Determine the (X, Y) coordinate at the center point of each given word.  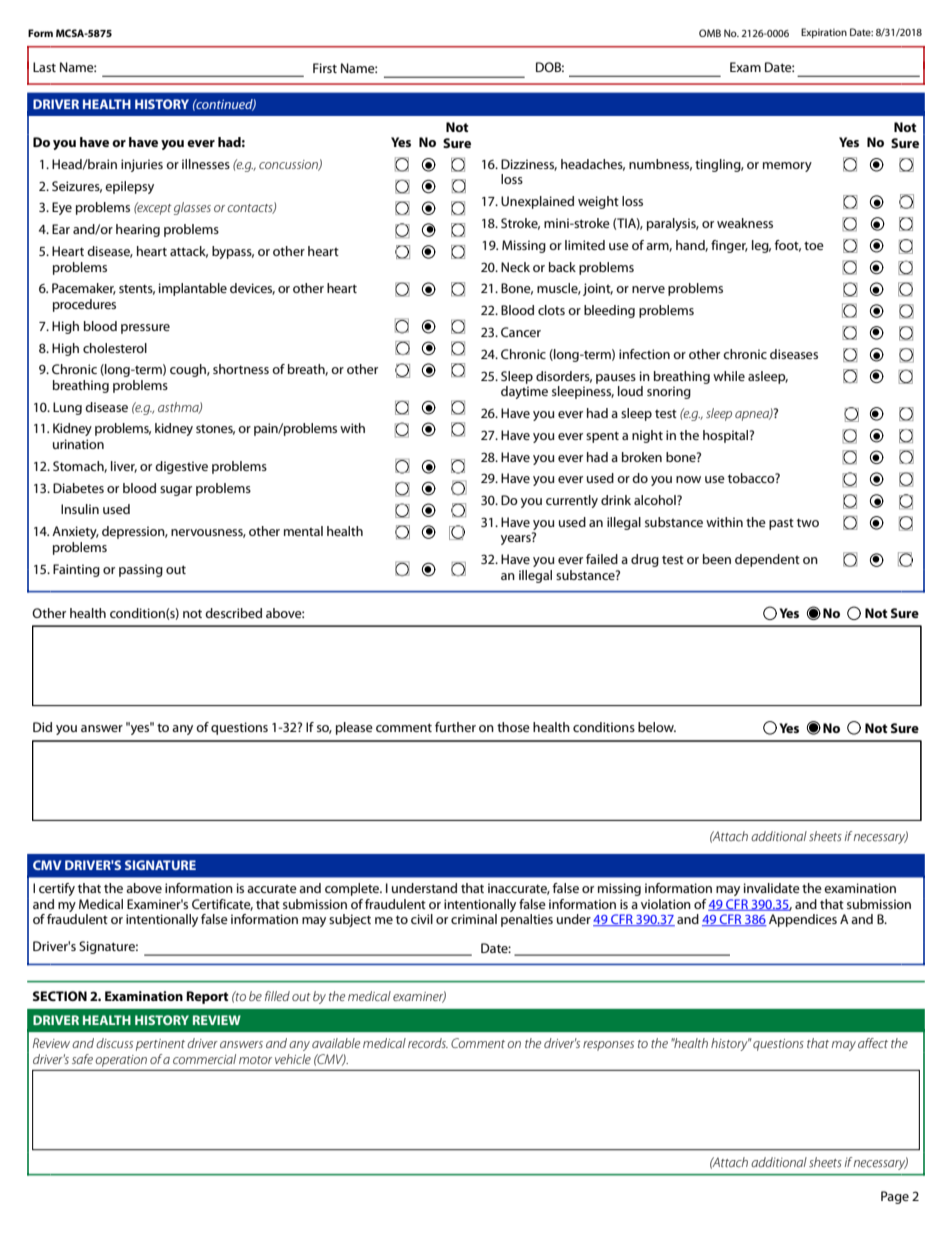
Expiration (824, 33)
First (325, 68)
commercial (204, 1059)
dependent (767, 560)
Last (44, 67)
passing (141, 570)
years (517, 539)
